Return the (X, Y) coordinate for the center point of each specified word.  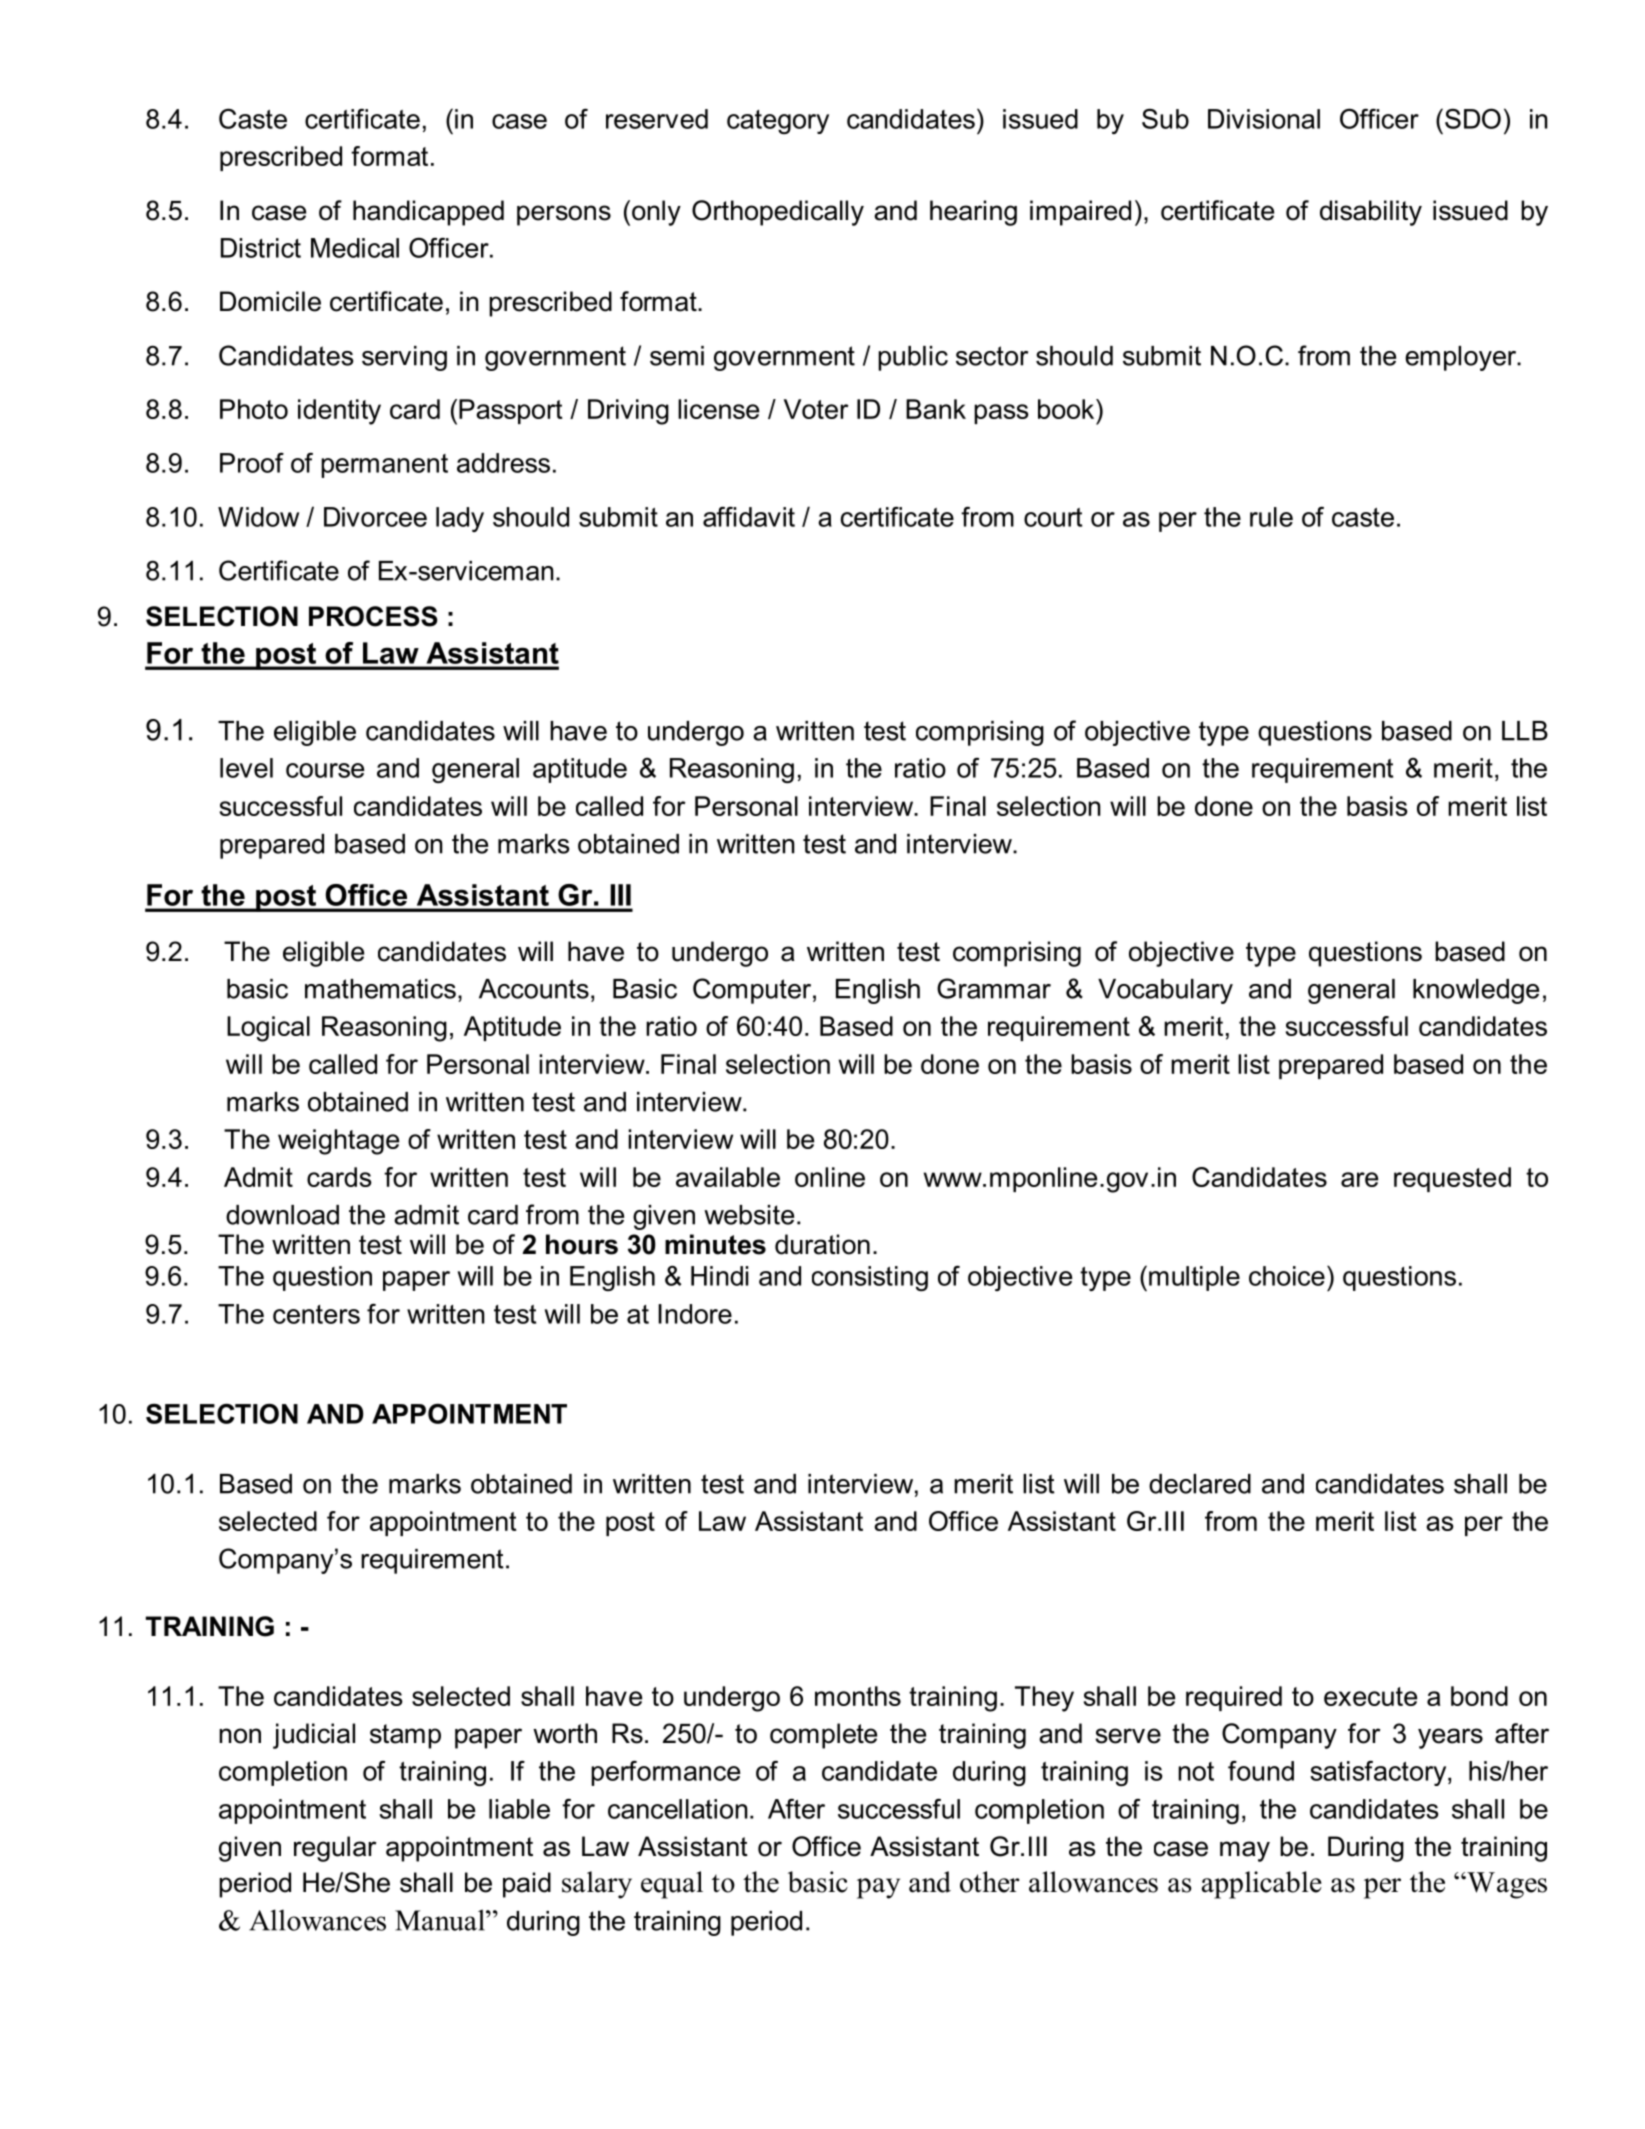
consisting (870, 1278)
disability (1371, 213)
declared (1200, 1484)
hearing (973, 213)
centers (316, 1314)
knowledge (1476, 991)
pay (878, 1888)
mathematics (380, 989)
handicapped (428, 213)
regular (335, 1849)
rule (1271, 517)
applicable (1262, 1885)
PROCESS (373, 616)
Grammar (994, 988)
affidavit (749, 516)
